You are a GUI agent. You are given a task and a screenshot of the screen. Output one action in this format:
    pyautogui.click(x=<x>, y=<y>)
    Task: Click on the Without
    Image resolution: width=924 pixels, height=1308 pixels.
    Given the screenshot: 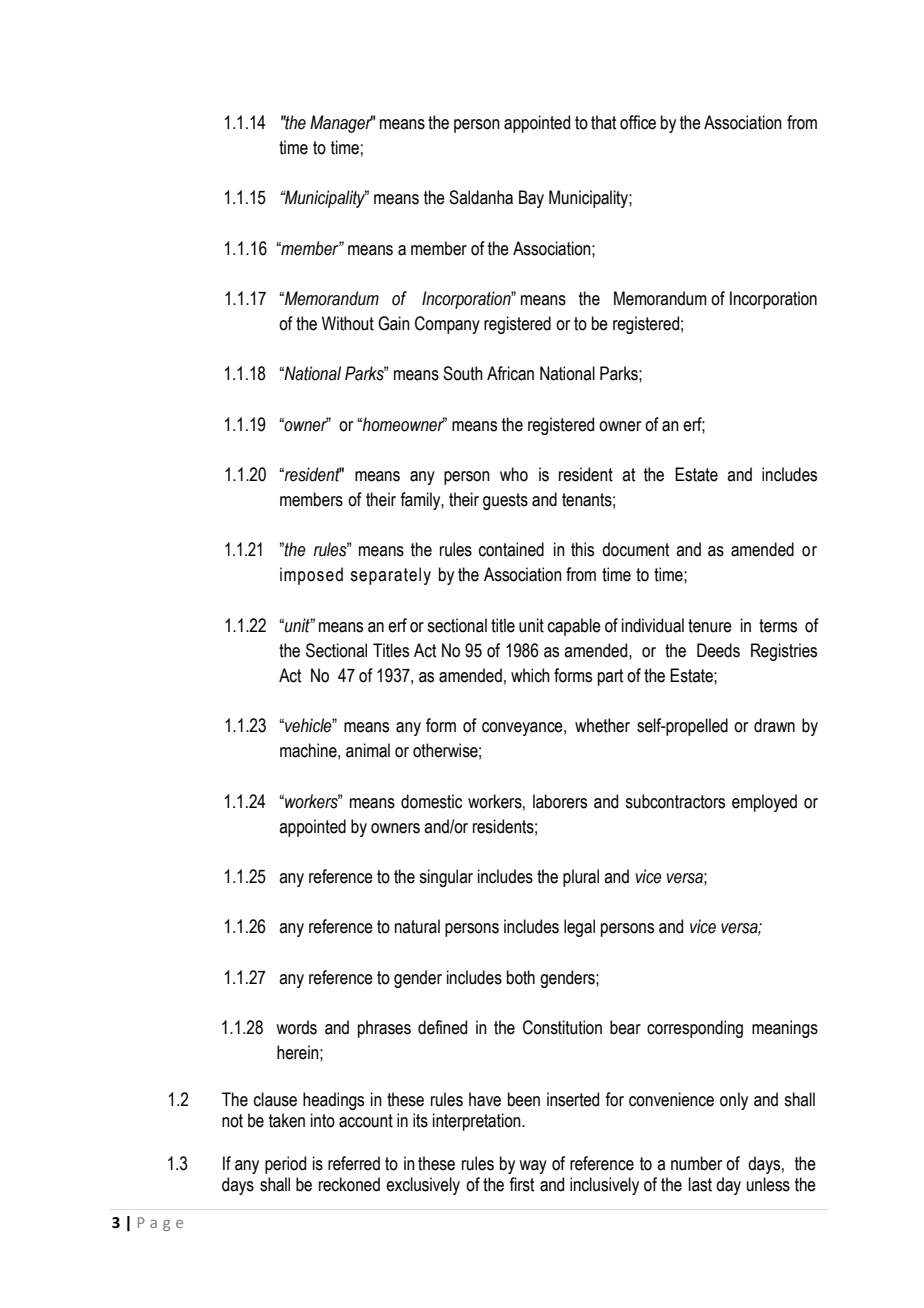 What is the action you would take?
    pyautogui.click(x=348, y=323)
